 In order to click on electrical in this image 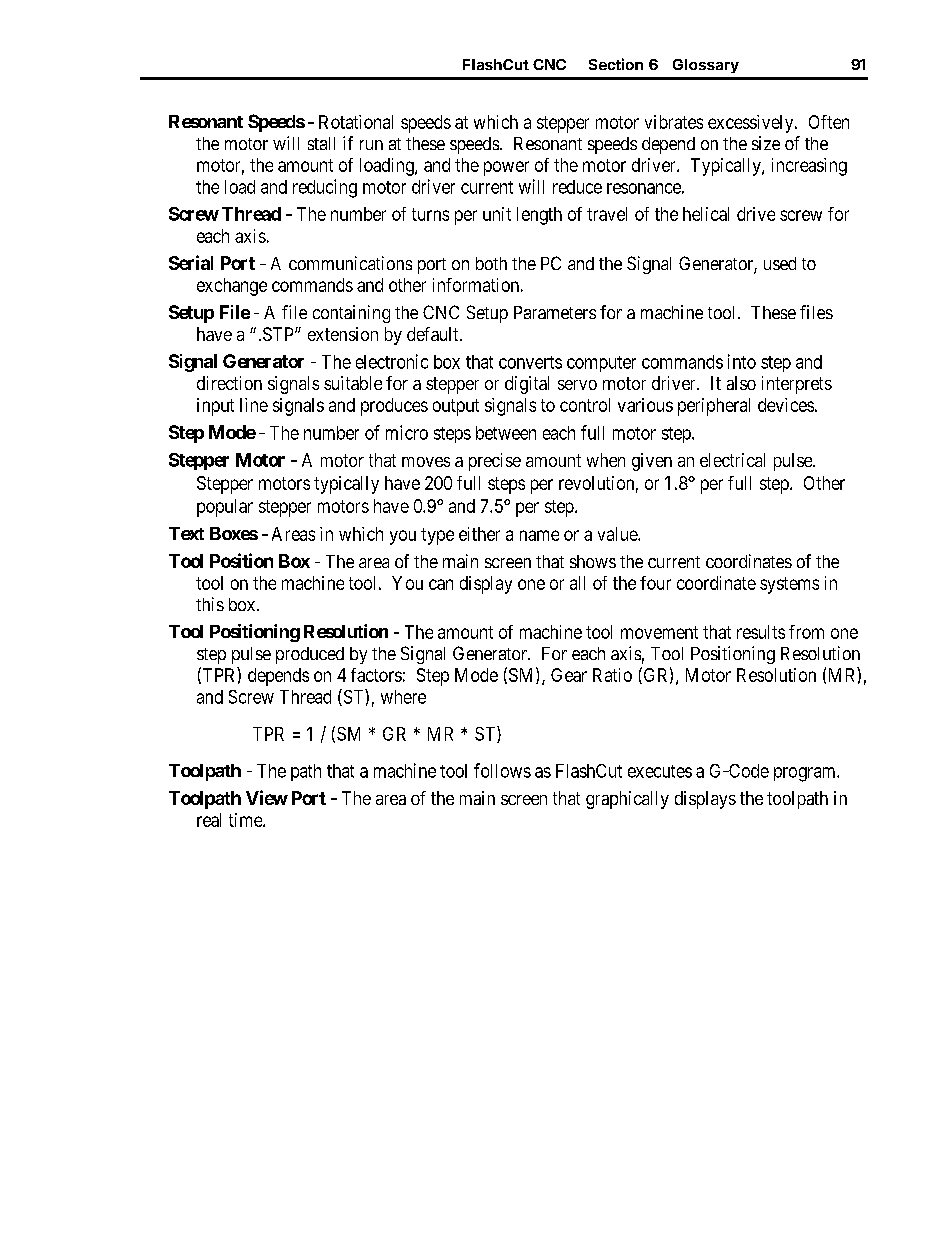, I will do `click(732, 460)`.
